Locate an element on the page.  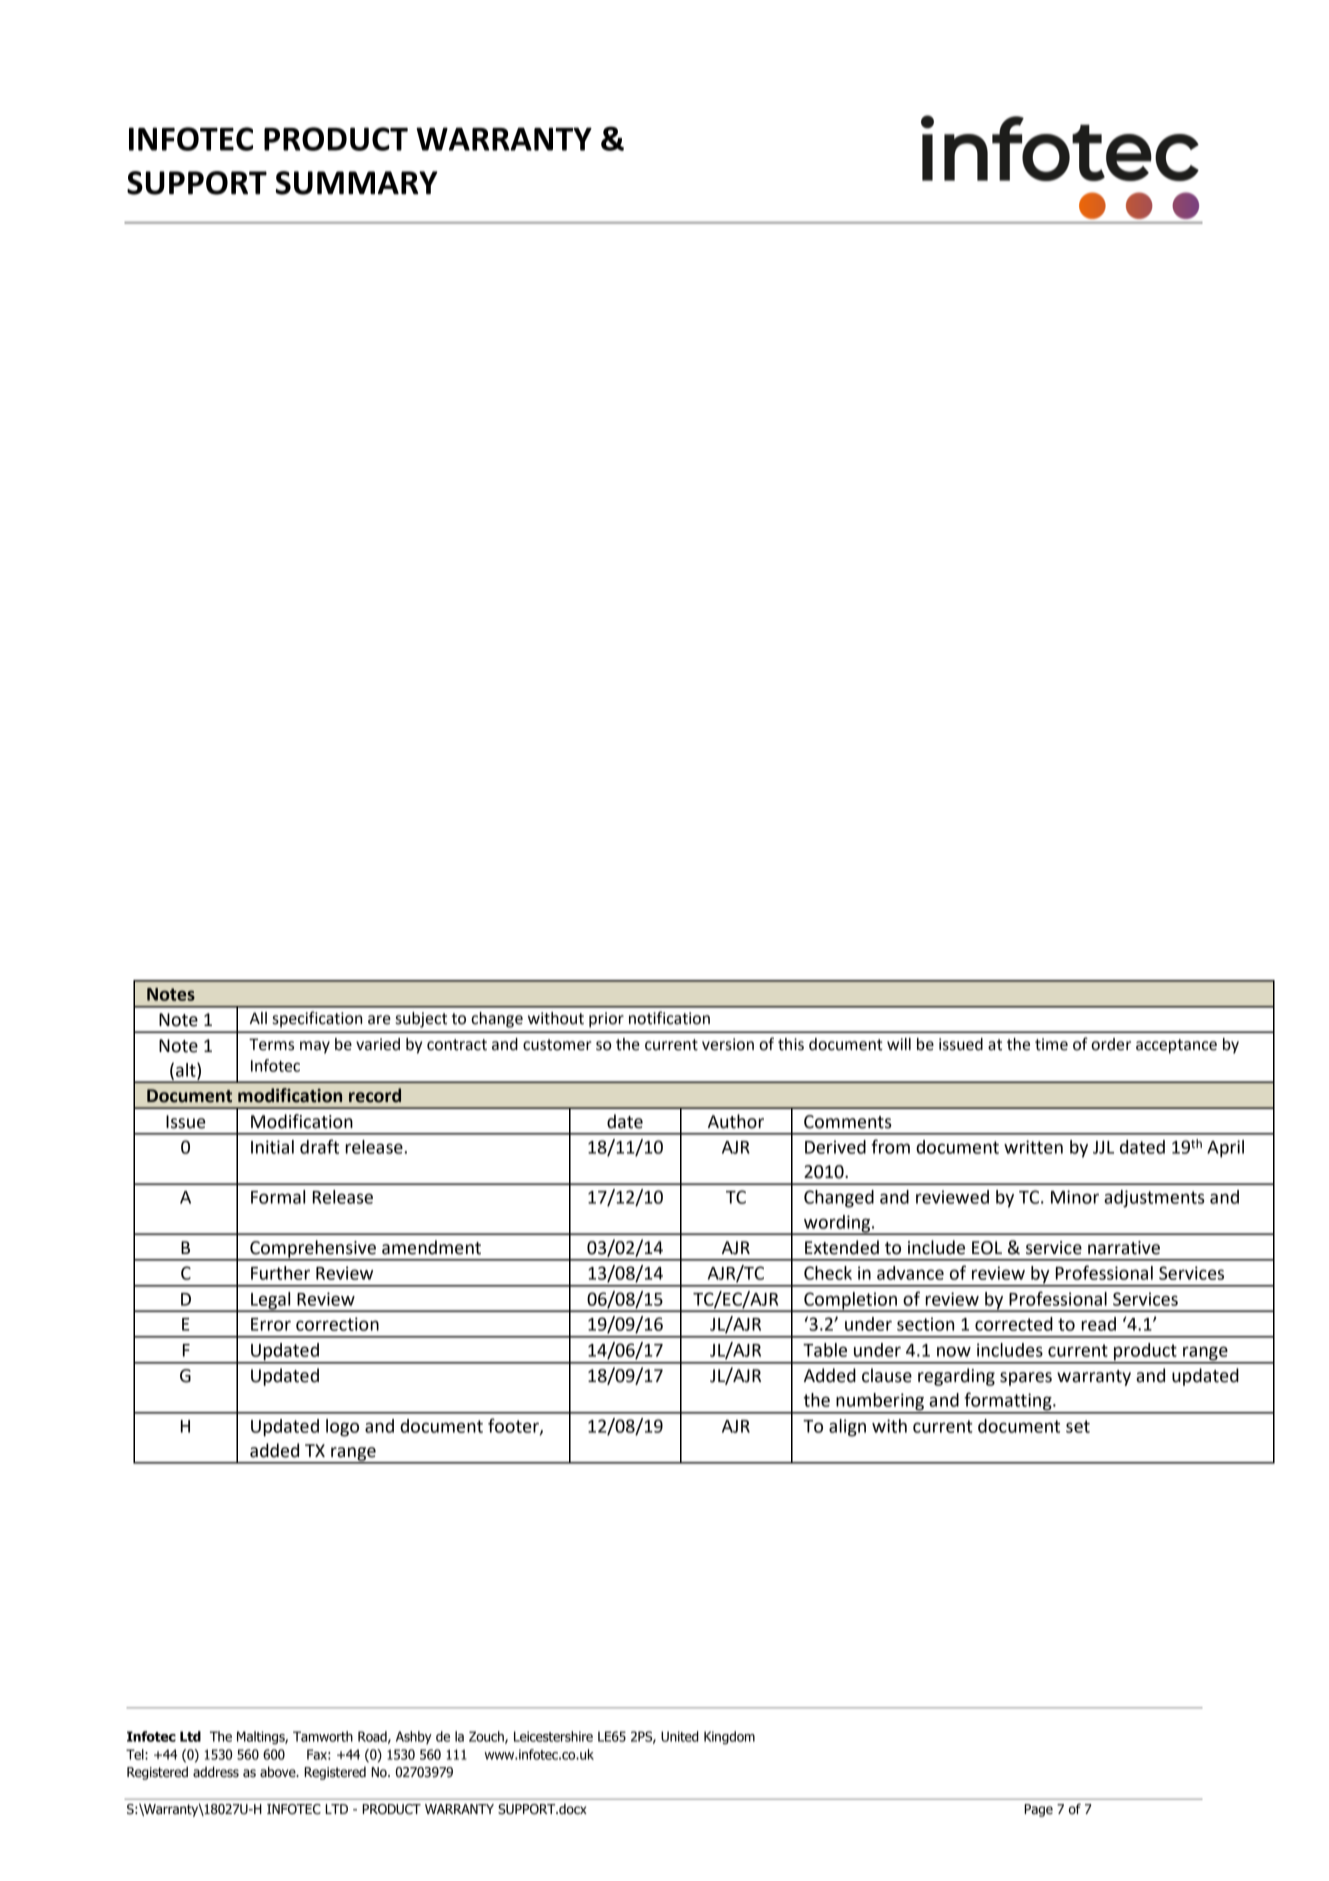
Check is located at coordinates (828, 1273).
